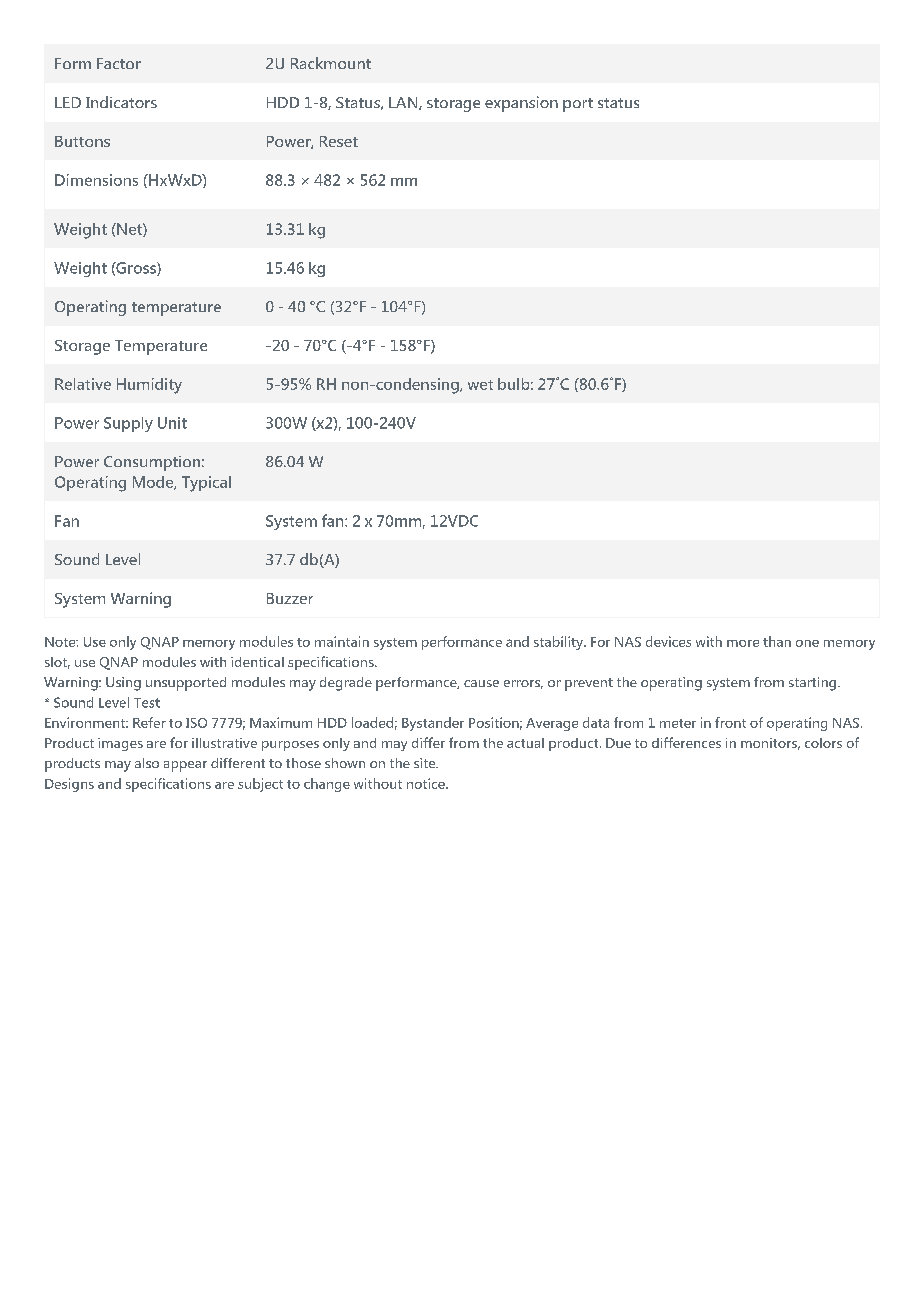  Describe the element at coordinates (480, 385) in the screenshot. I see `wet` at that location.
